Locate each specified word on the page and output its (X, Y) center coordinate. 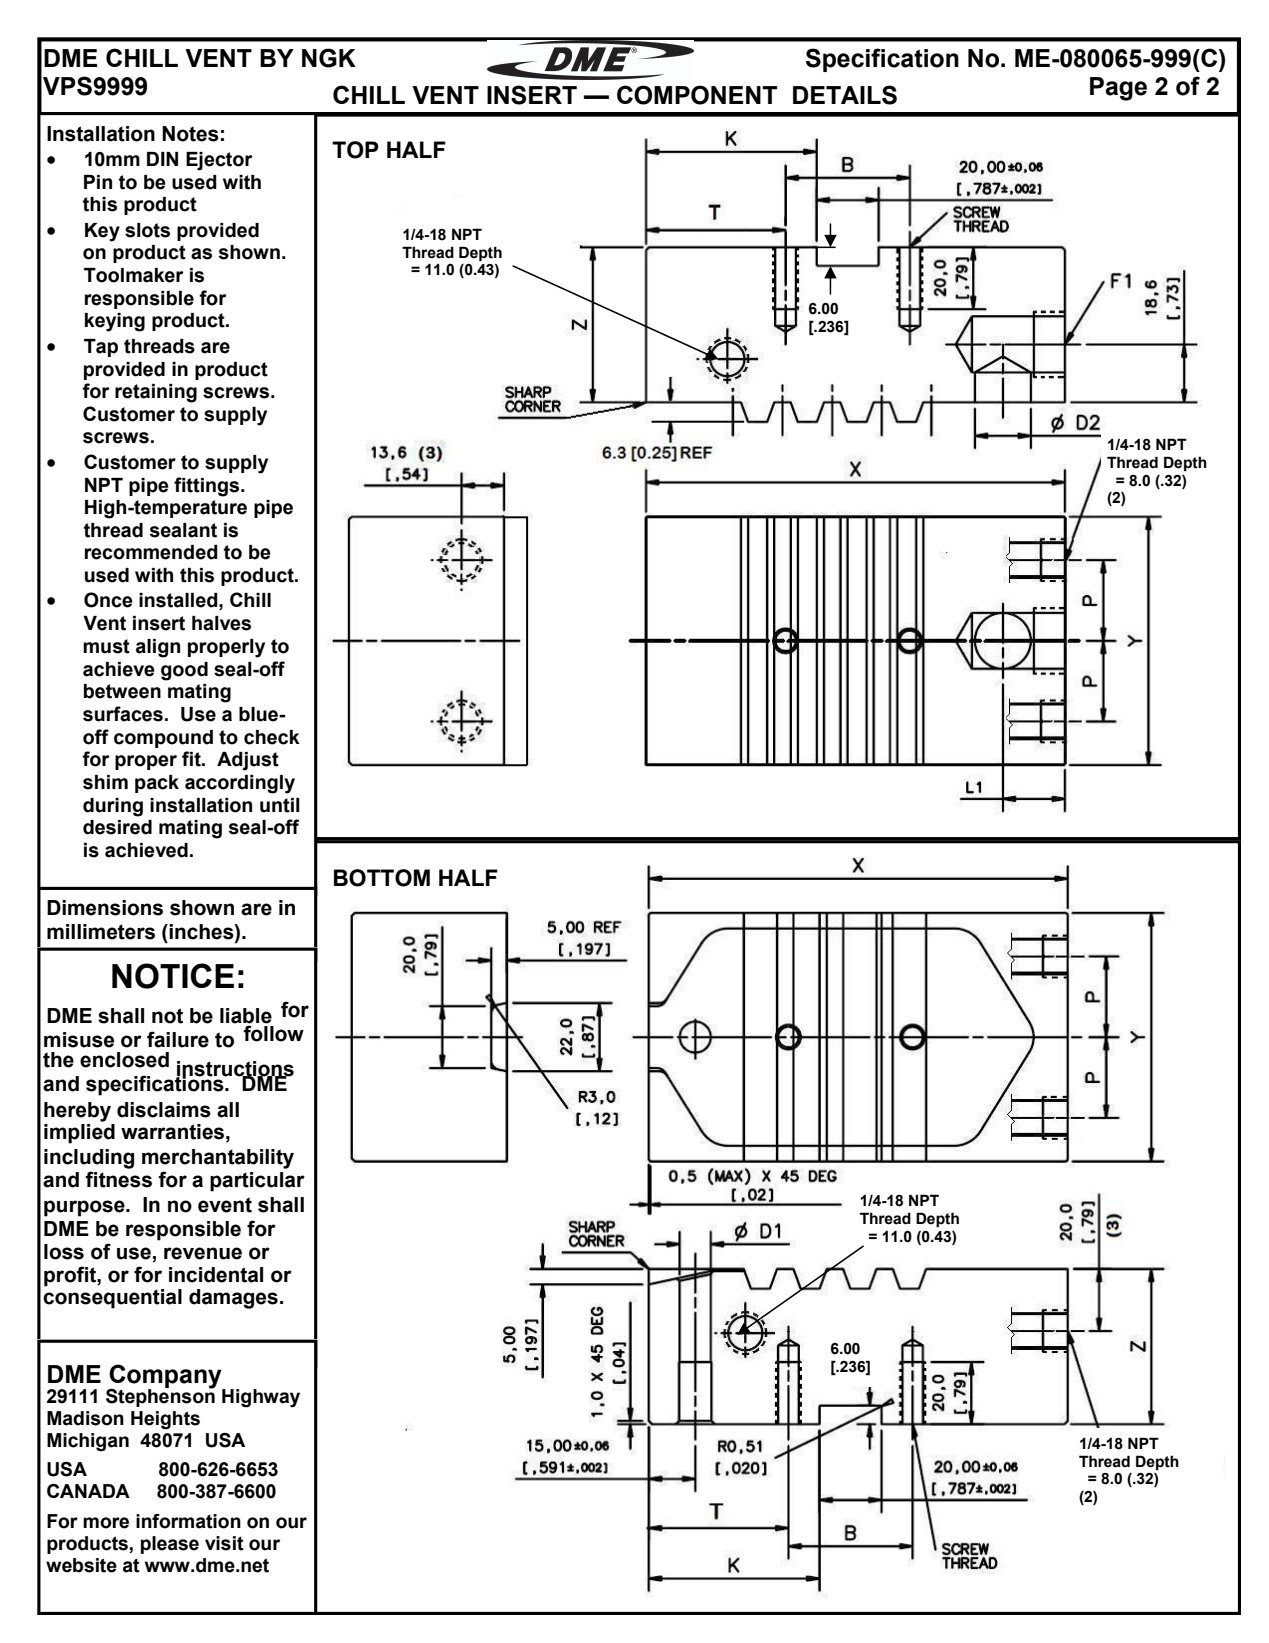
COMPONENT (697, 95)
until (280, 805)
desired (117, 827)
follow (273, 1032)
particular (257, 1182)
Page (1118, 89)
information (188, 1521)
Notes (190, 134)
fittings (208, 487)
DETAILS (845, 95)
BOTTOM (382, 878)
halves (221, 623)
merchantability (218, 1159)
